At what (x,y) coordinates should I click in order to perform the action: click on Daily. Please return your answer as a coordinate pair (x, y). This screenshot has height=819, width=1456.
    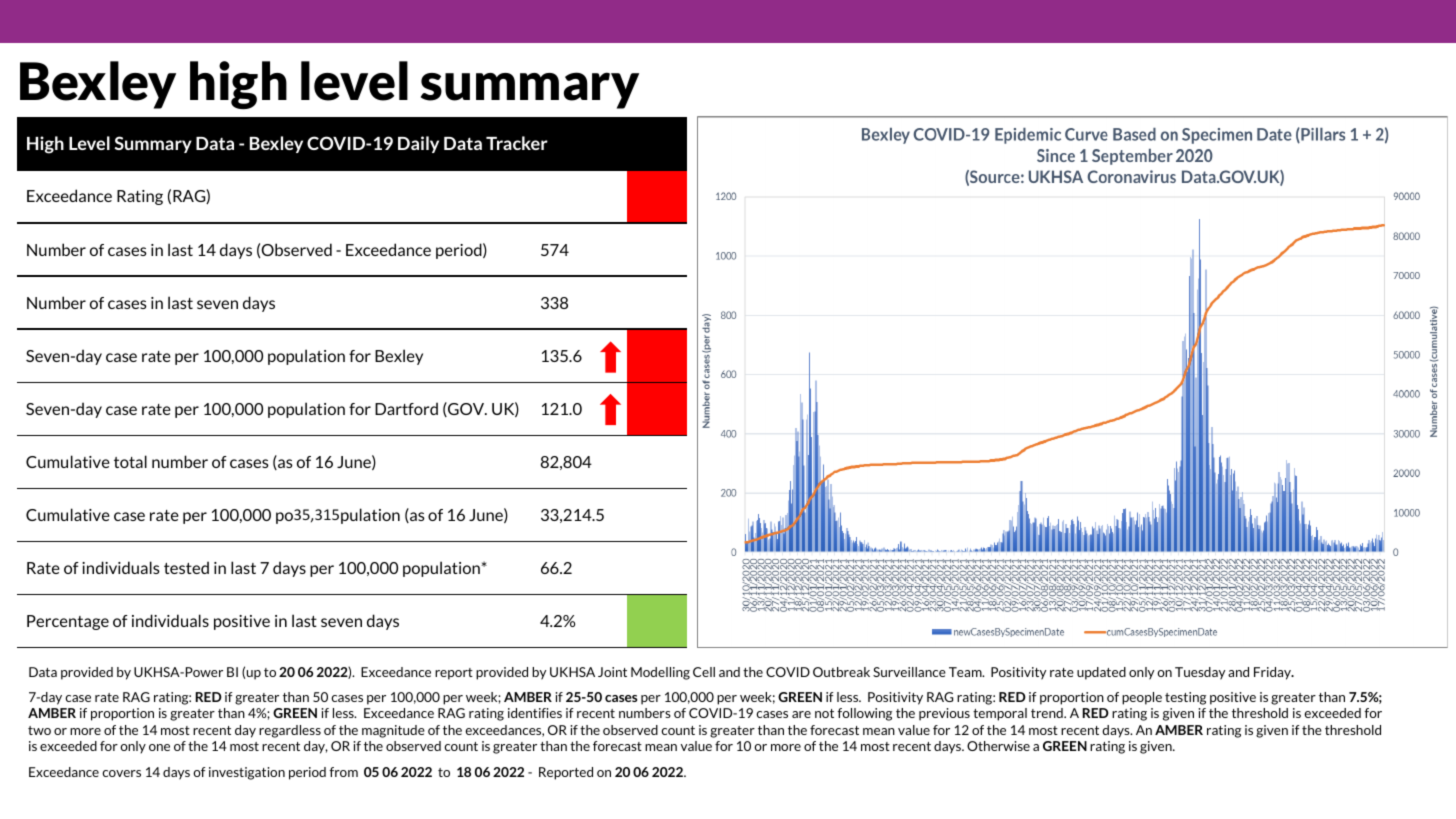
    Looking at the image, I should click on (418, 144).
